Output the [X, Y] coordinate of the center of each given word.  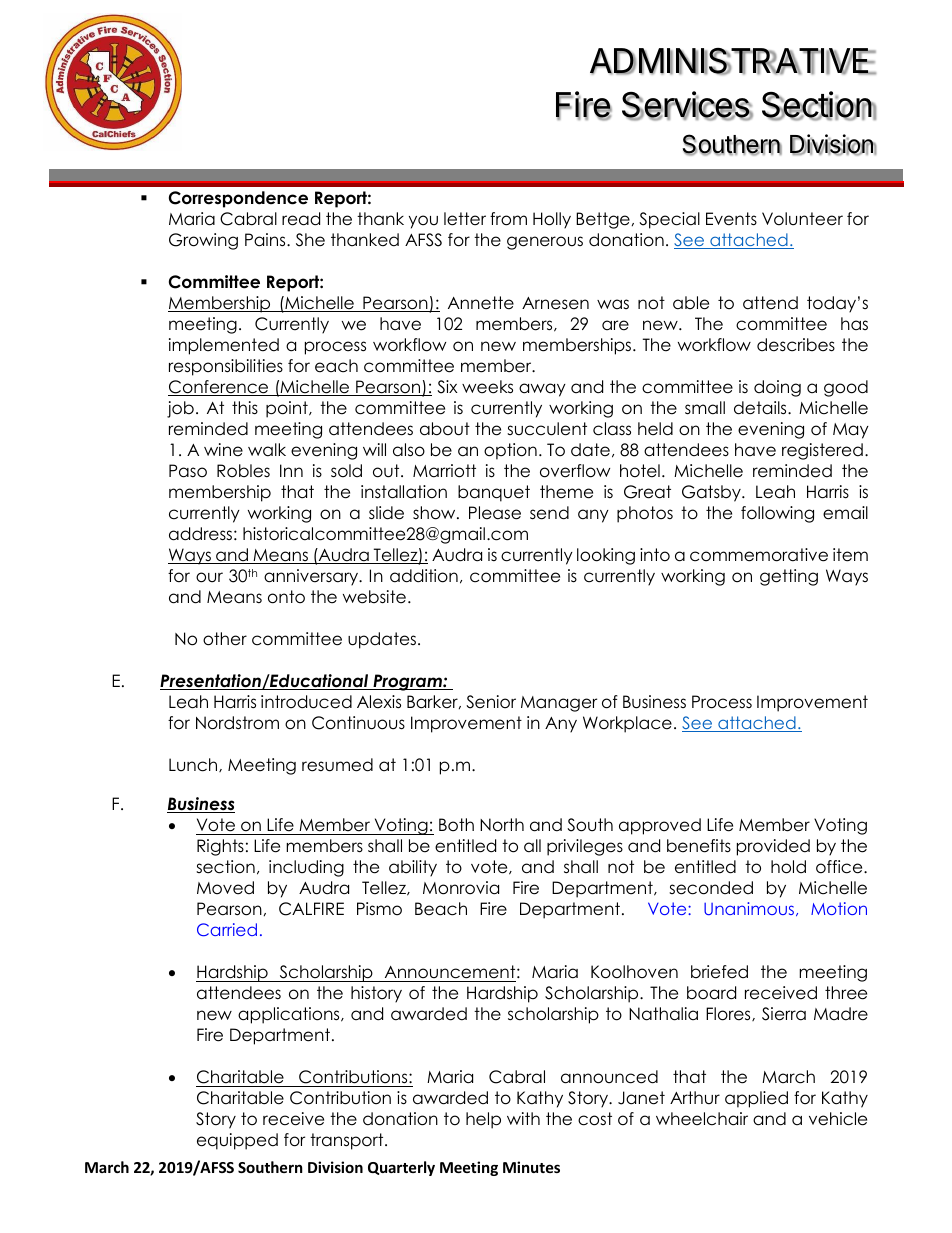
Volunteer [802, 219]
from [508, 219]
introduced [306, 702]
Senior [491, 702]
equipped [237, 1141]
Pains [266, 240]
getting [789, 577]
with [523, 1118]
